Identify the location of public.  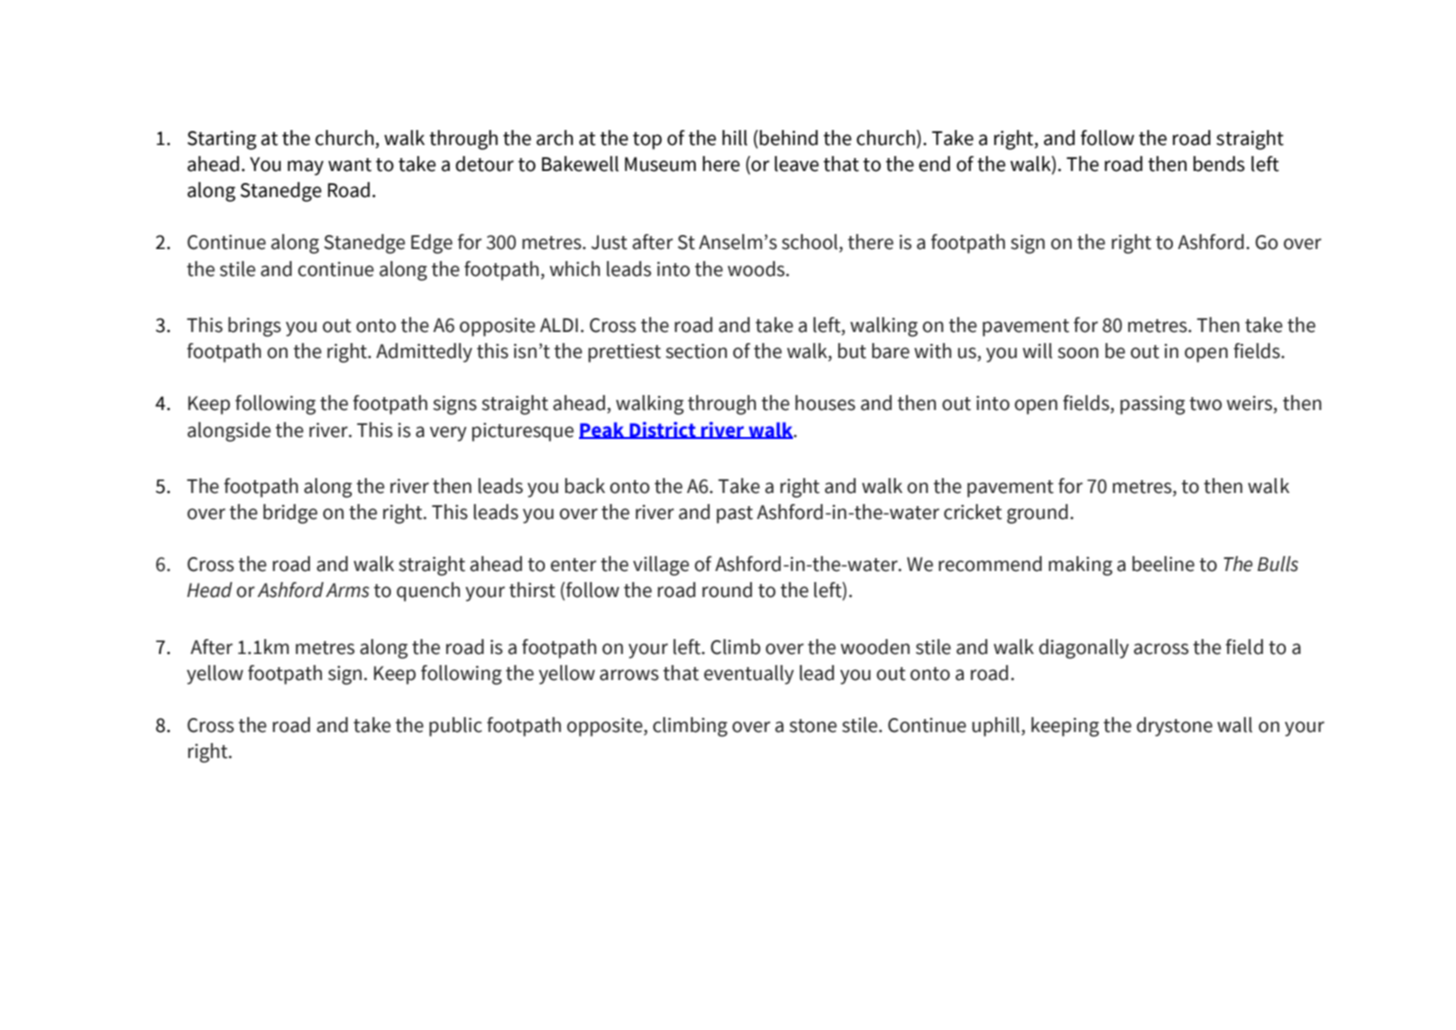
(455, 727).
